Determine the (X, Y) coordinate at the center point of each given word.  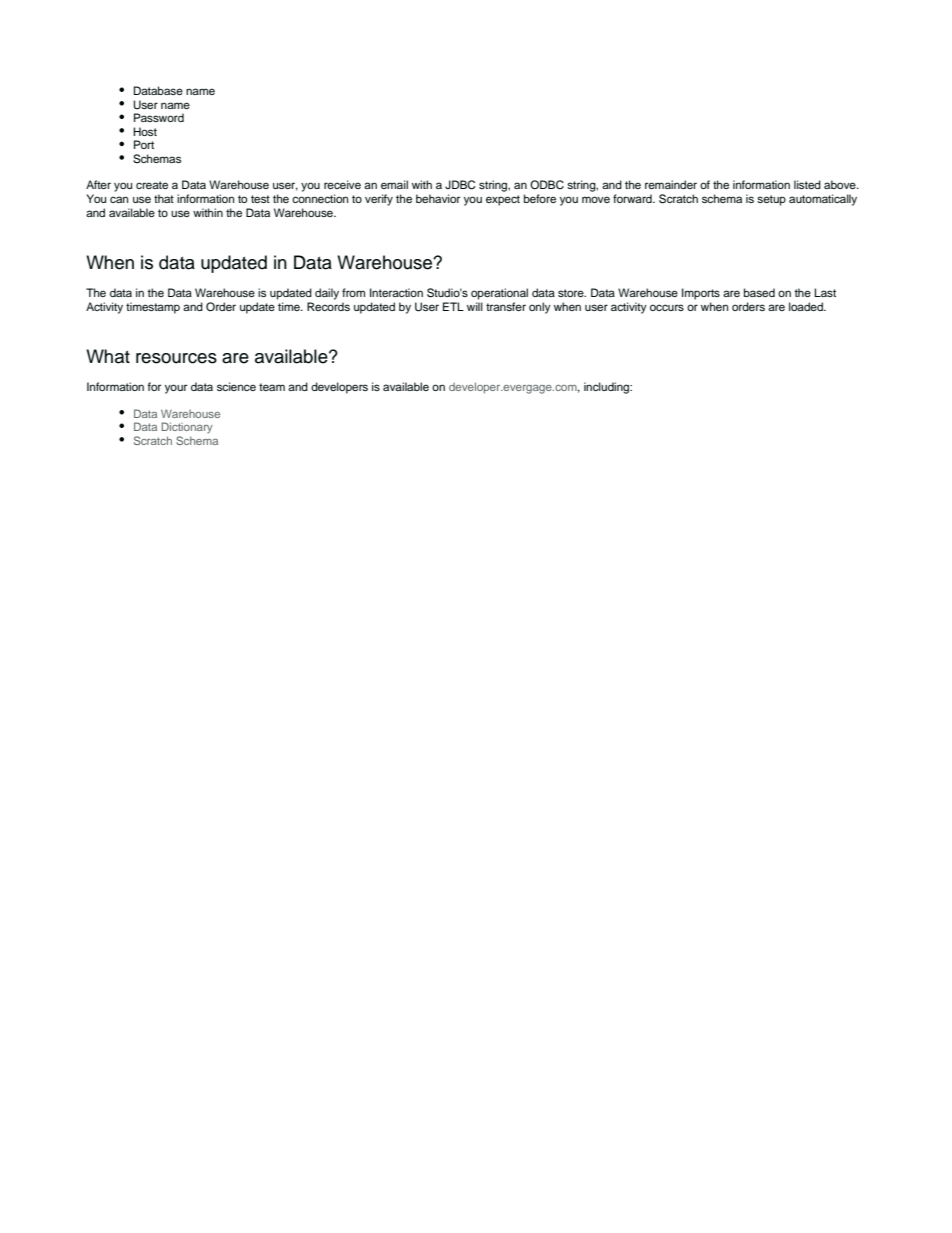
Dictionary (187, 428)
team (272, 387)
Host (145, 131)
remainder (671, 184)
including (608, 388)
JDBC (460, 185)
